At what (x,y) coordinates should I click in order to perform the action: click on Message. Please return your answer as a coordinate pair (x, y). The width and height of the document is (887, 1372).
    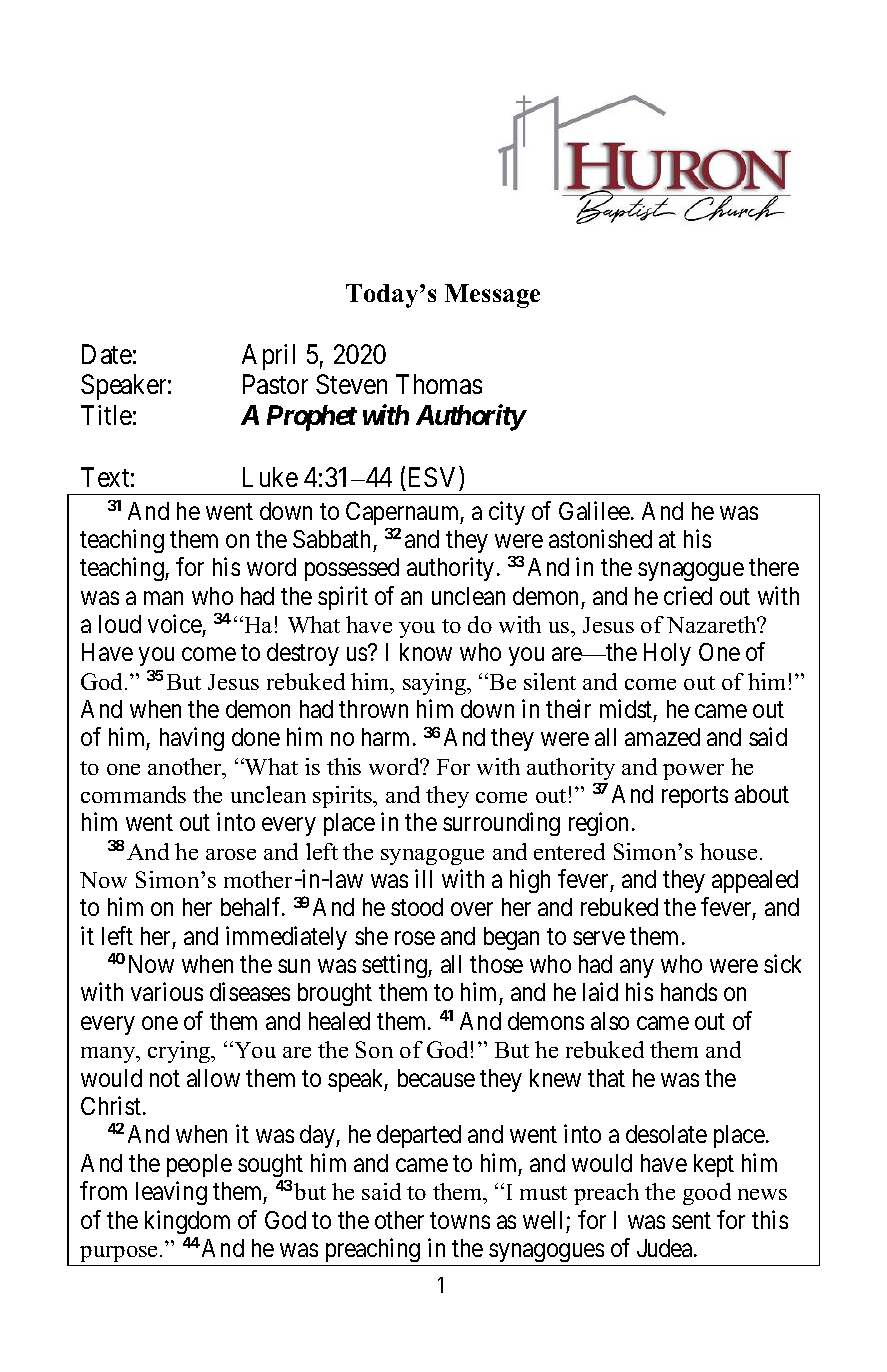
    Looking at the image, I should click on (492, 296).
